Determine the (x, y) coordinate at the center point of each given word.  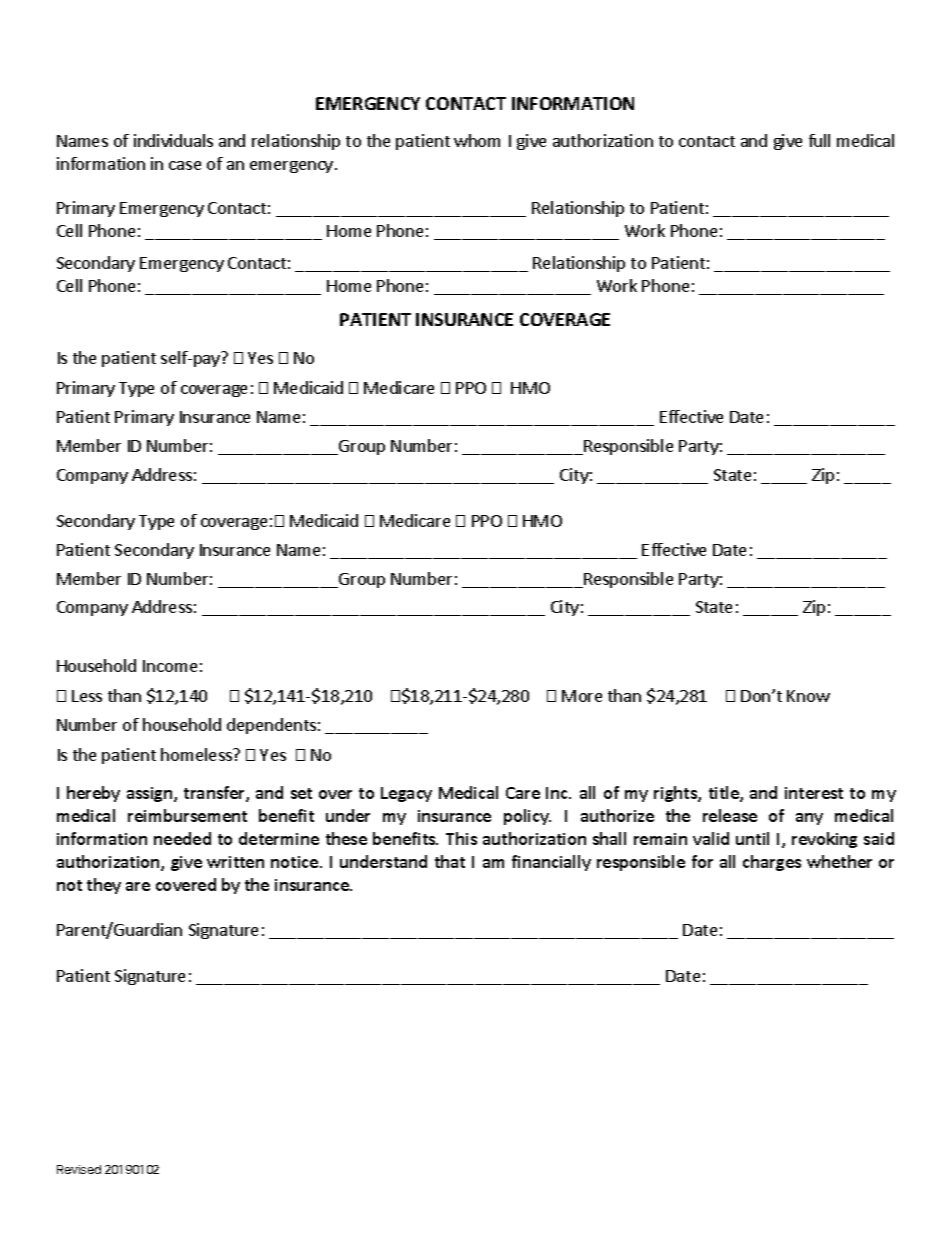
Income (170, 666)
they (104, 886)
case (185, 165)
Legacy (406, 794)
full (819, 140)
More (582, 696)
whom (477, 140)
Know (808, 696)
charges (772, 863)
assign (151, 794)
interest (814, 793)
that (450, 861)
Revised (79, 1169)
